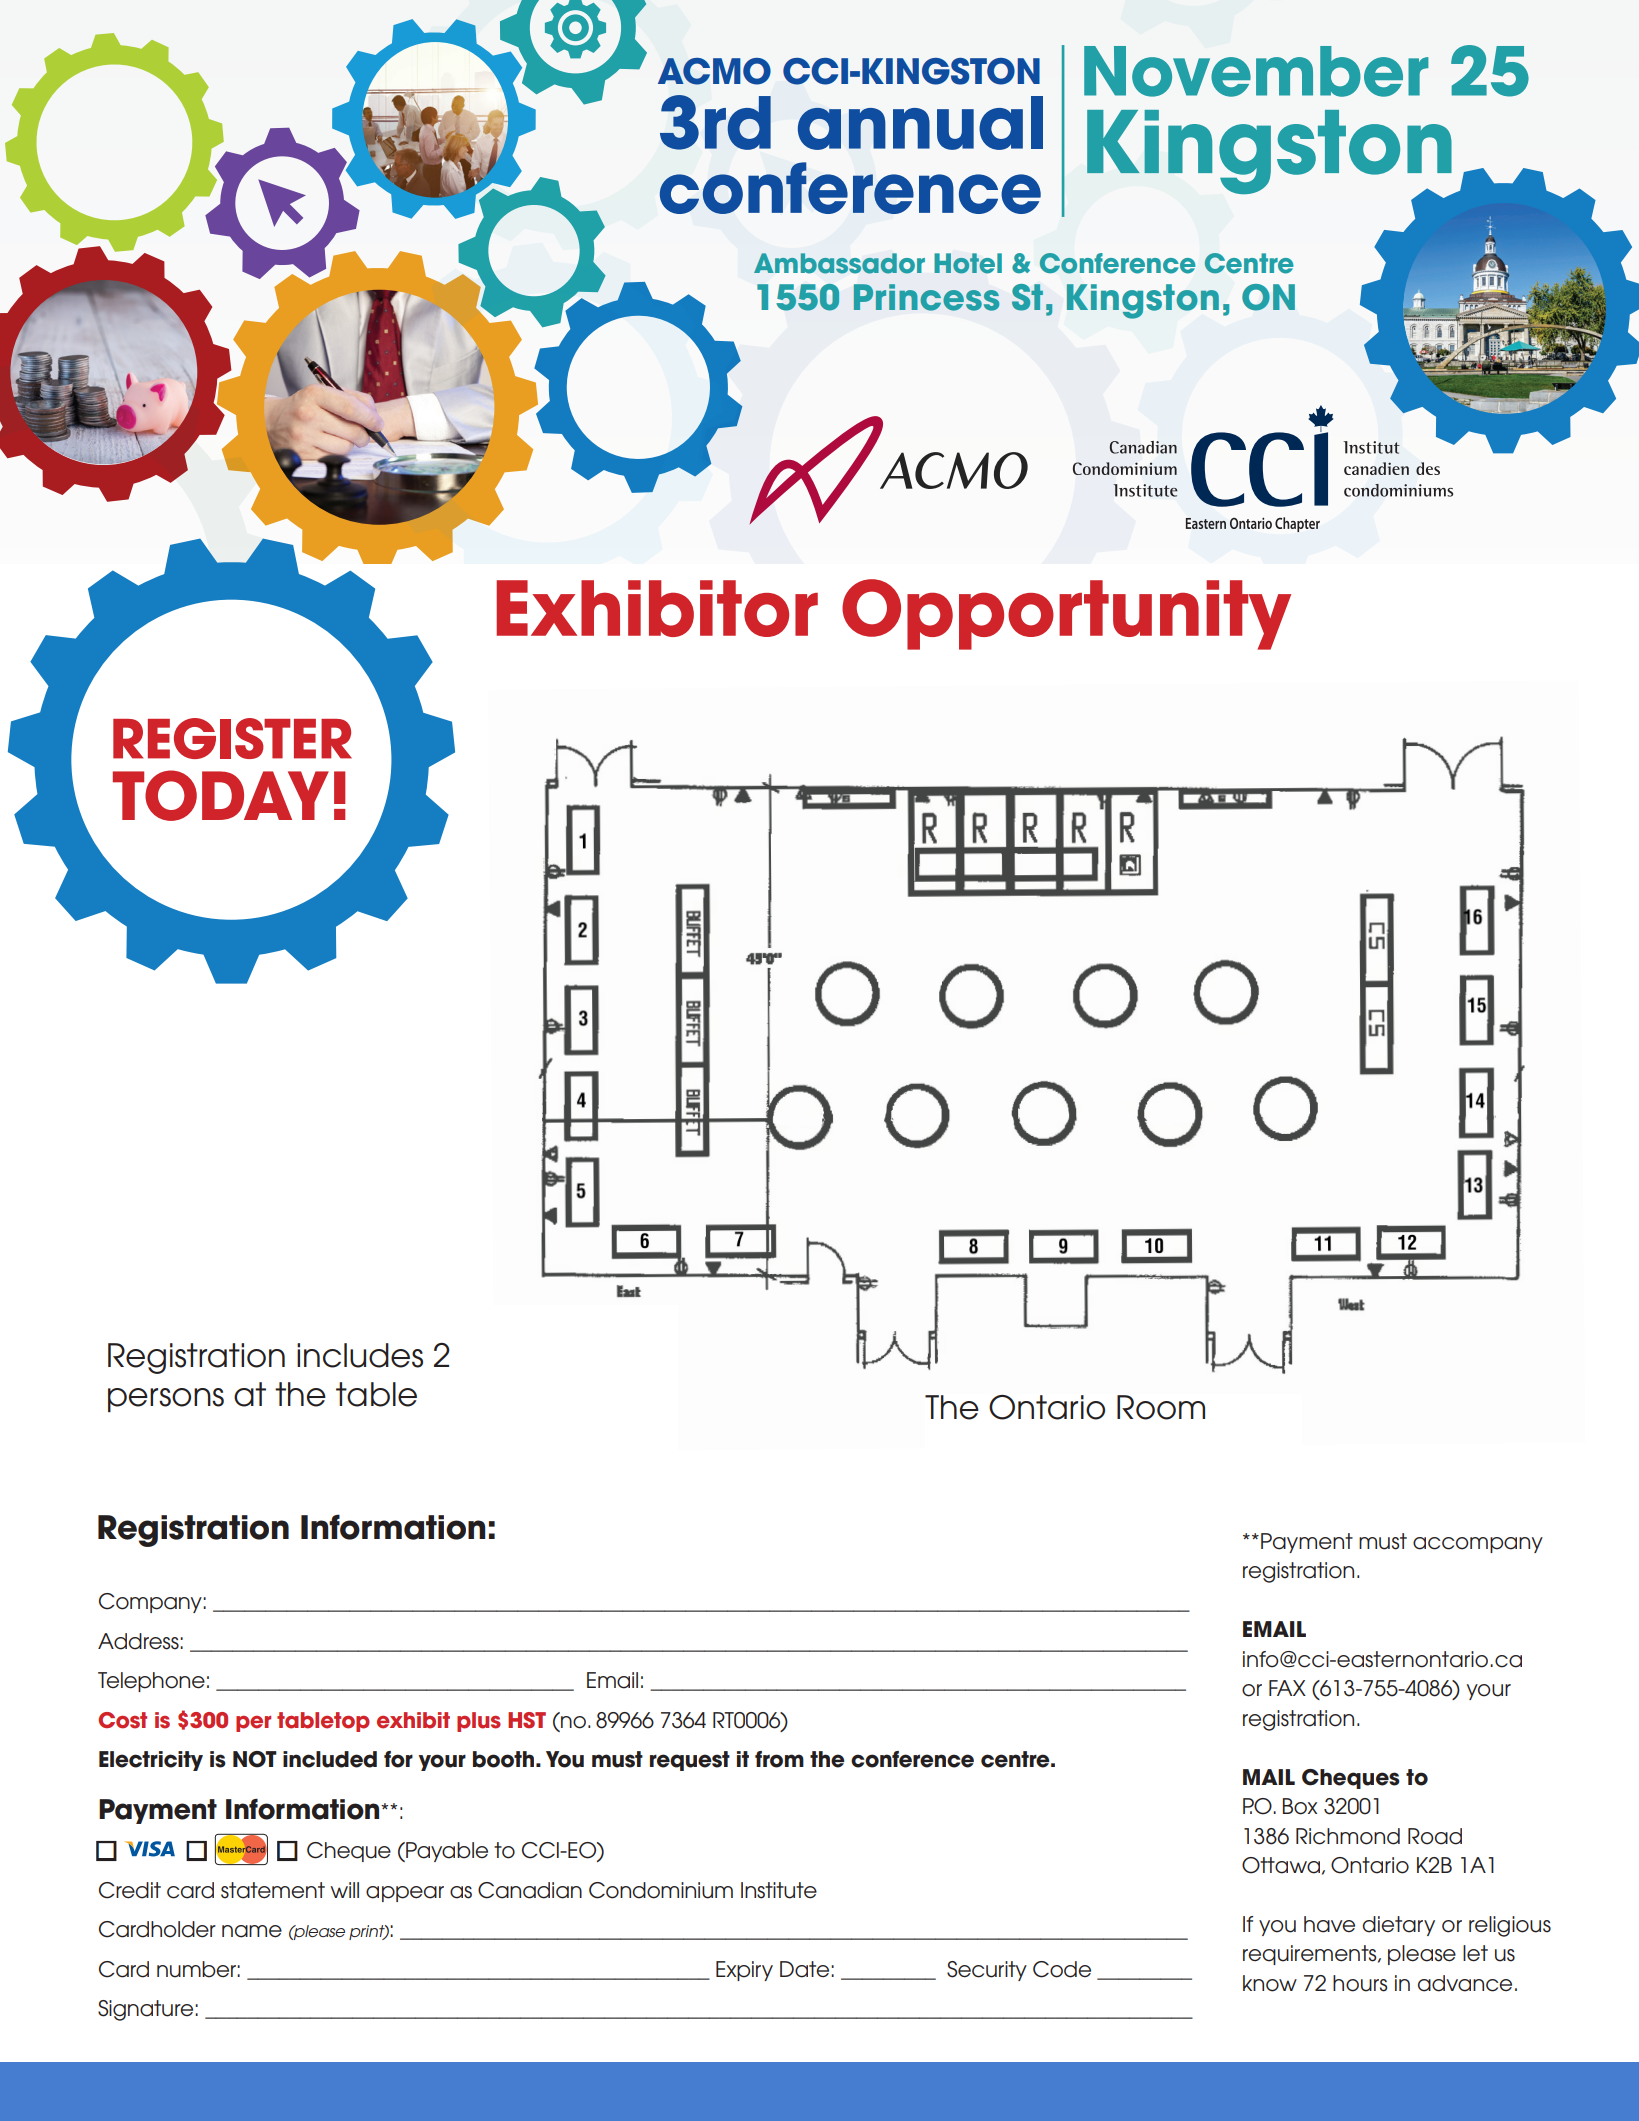  I want to click on Box, so click(1300, 1806).
